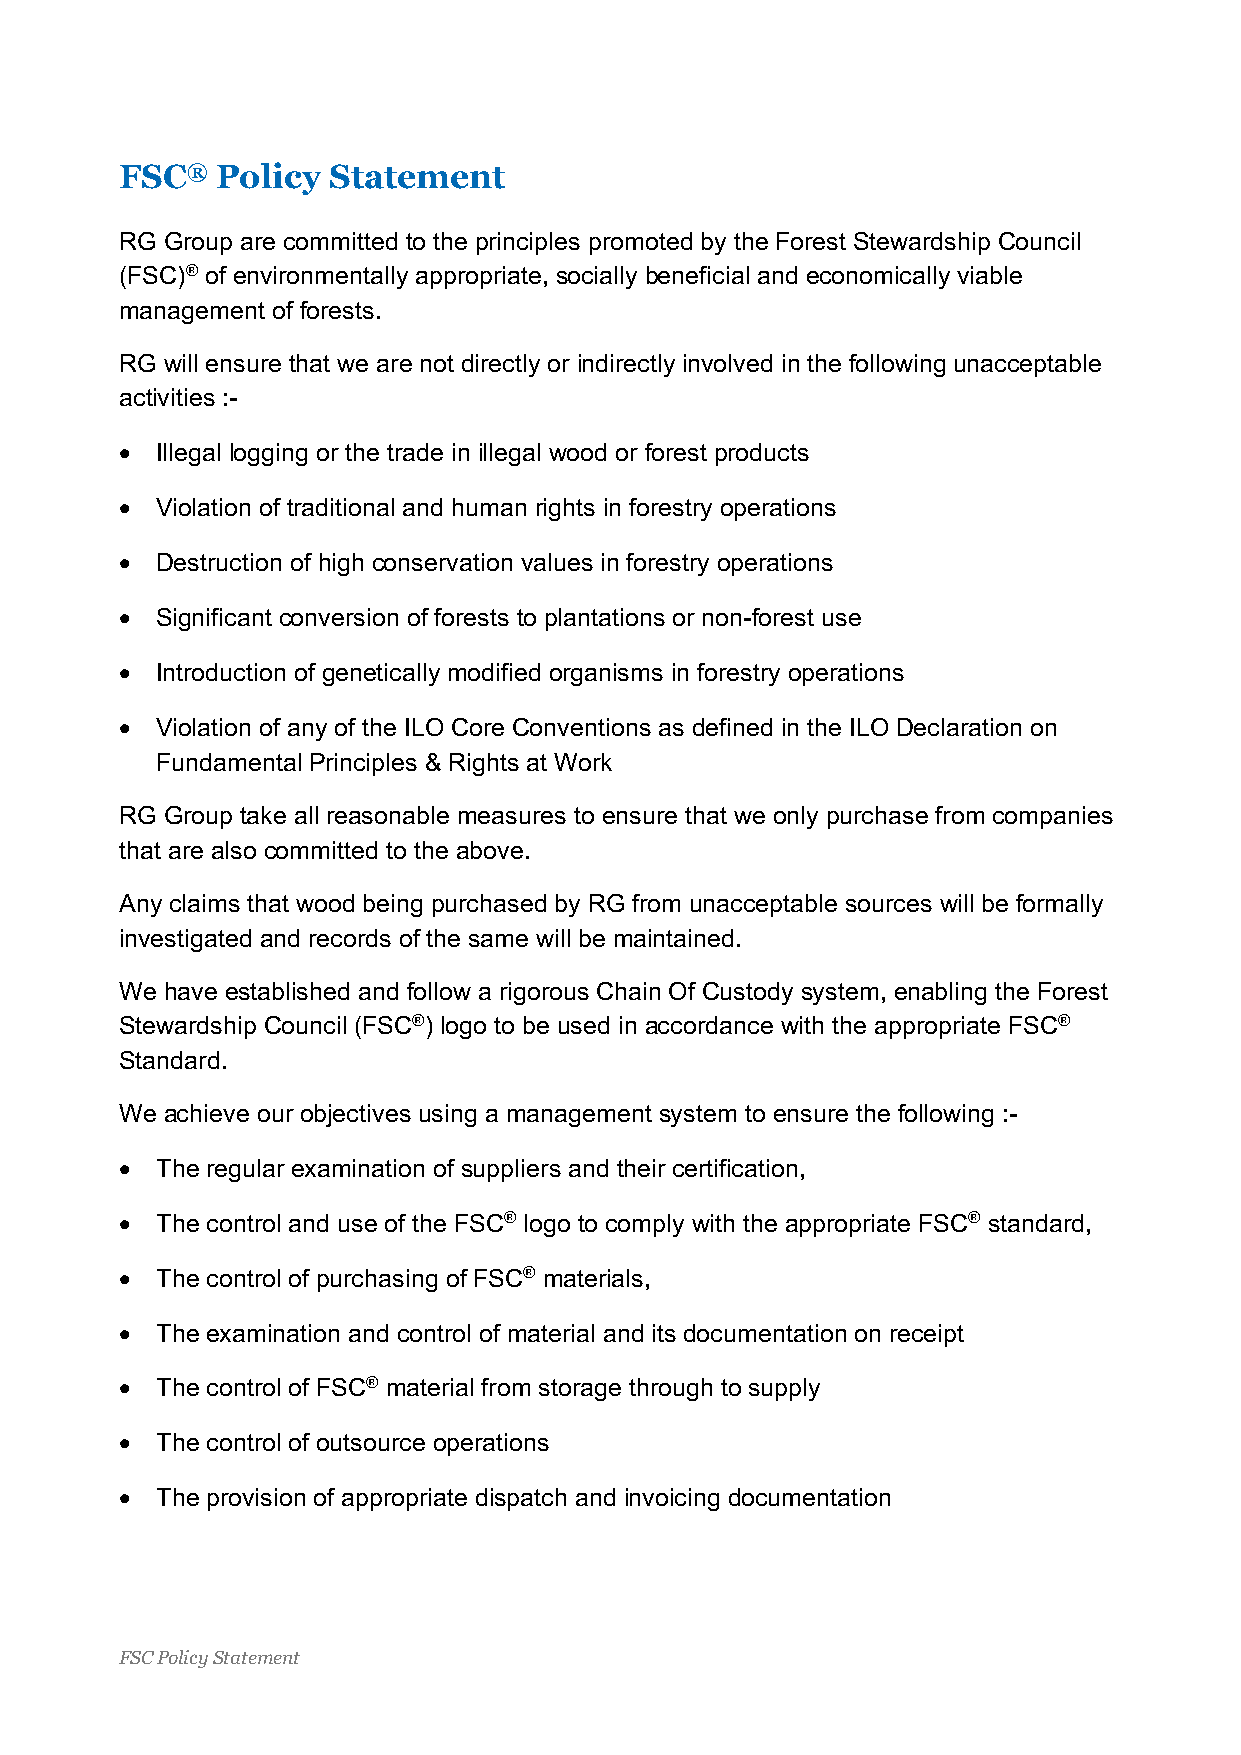 This page has height=1755, width=1241. I want to click on used, so click(584, 1025).
